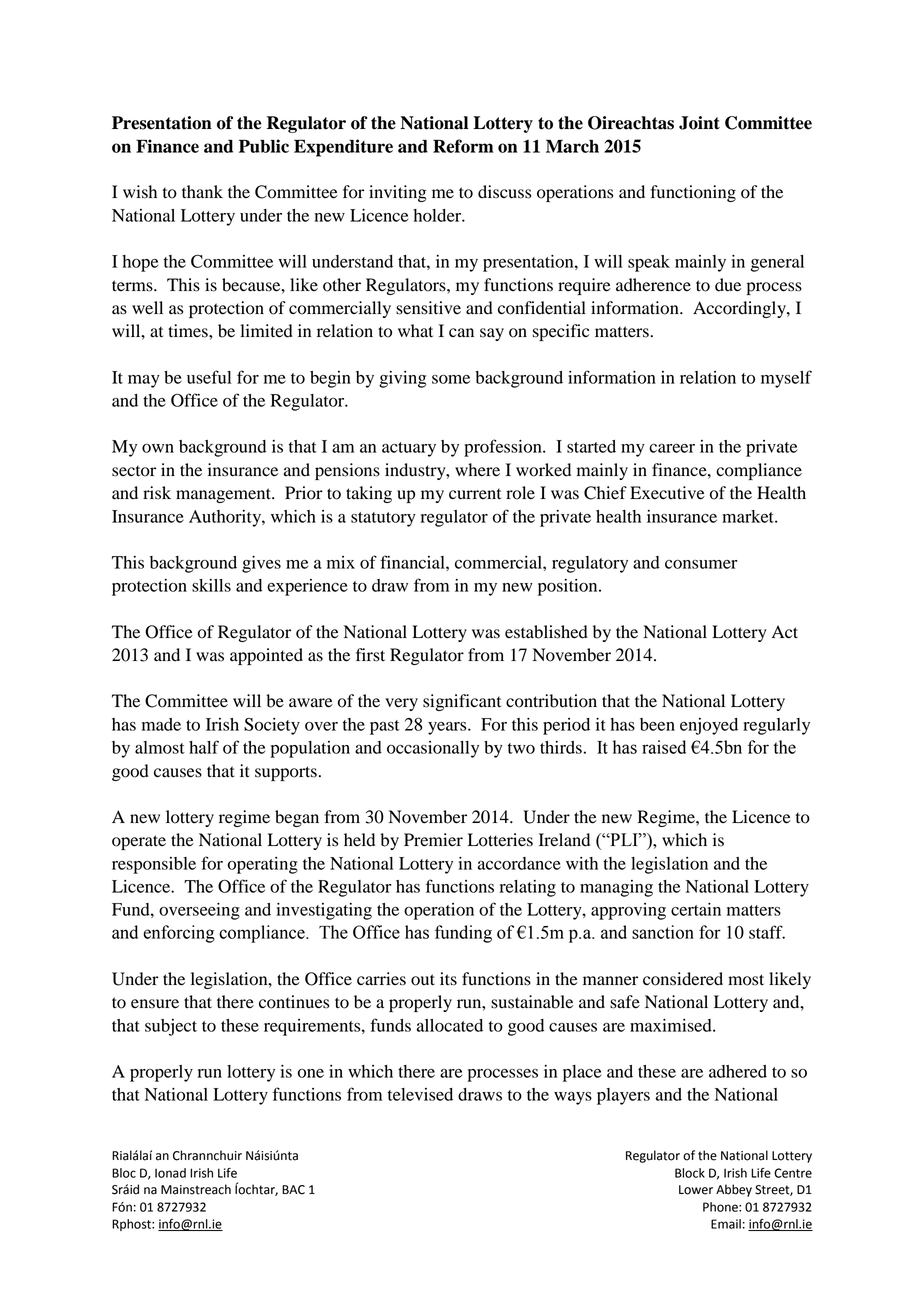 Image resolution: width=924 pixels, height=1308 pixels. Describe the element at coordinates (202, 192) in the screenshot. I see `thank` at that location.
